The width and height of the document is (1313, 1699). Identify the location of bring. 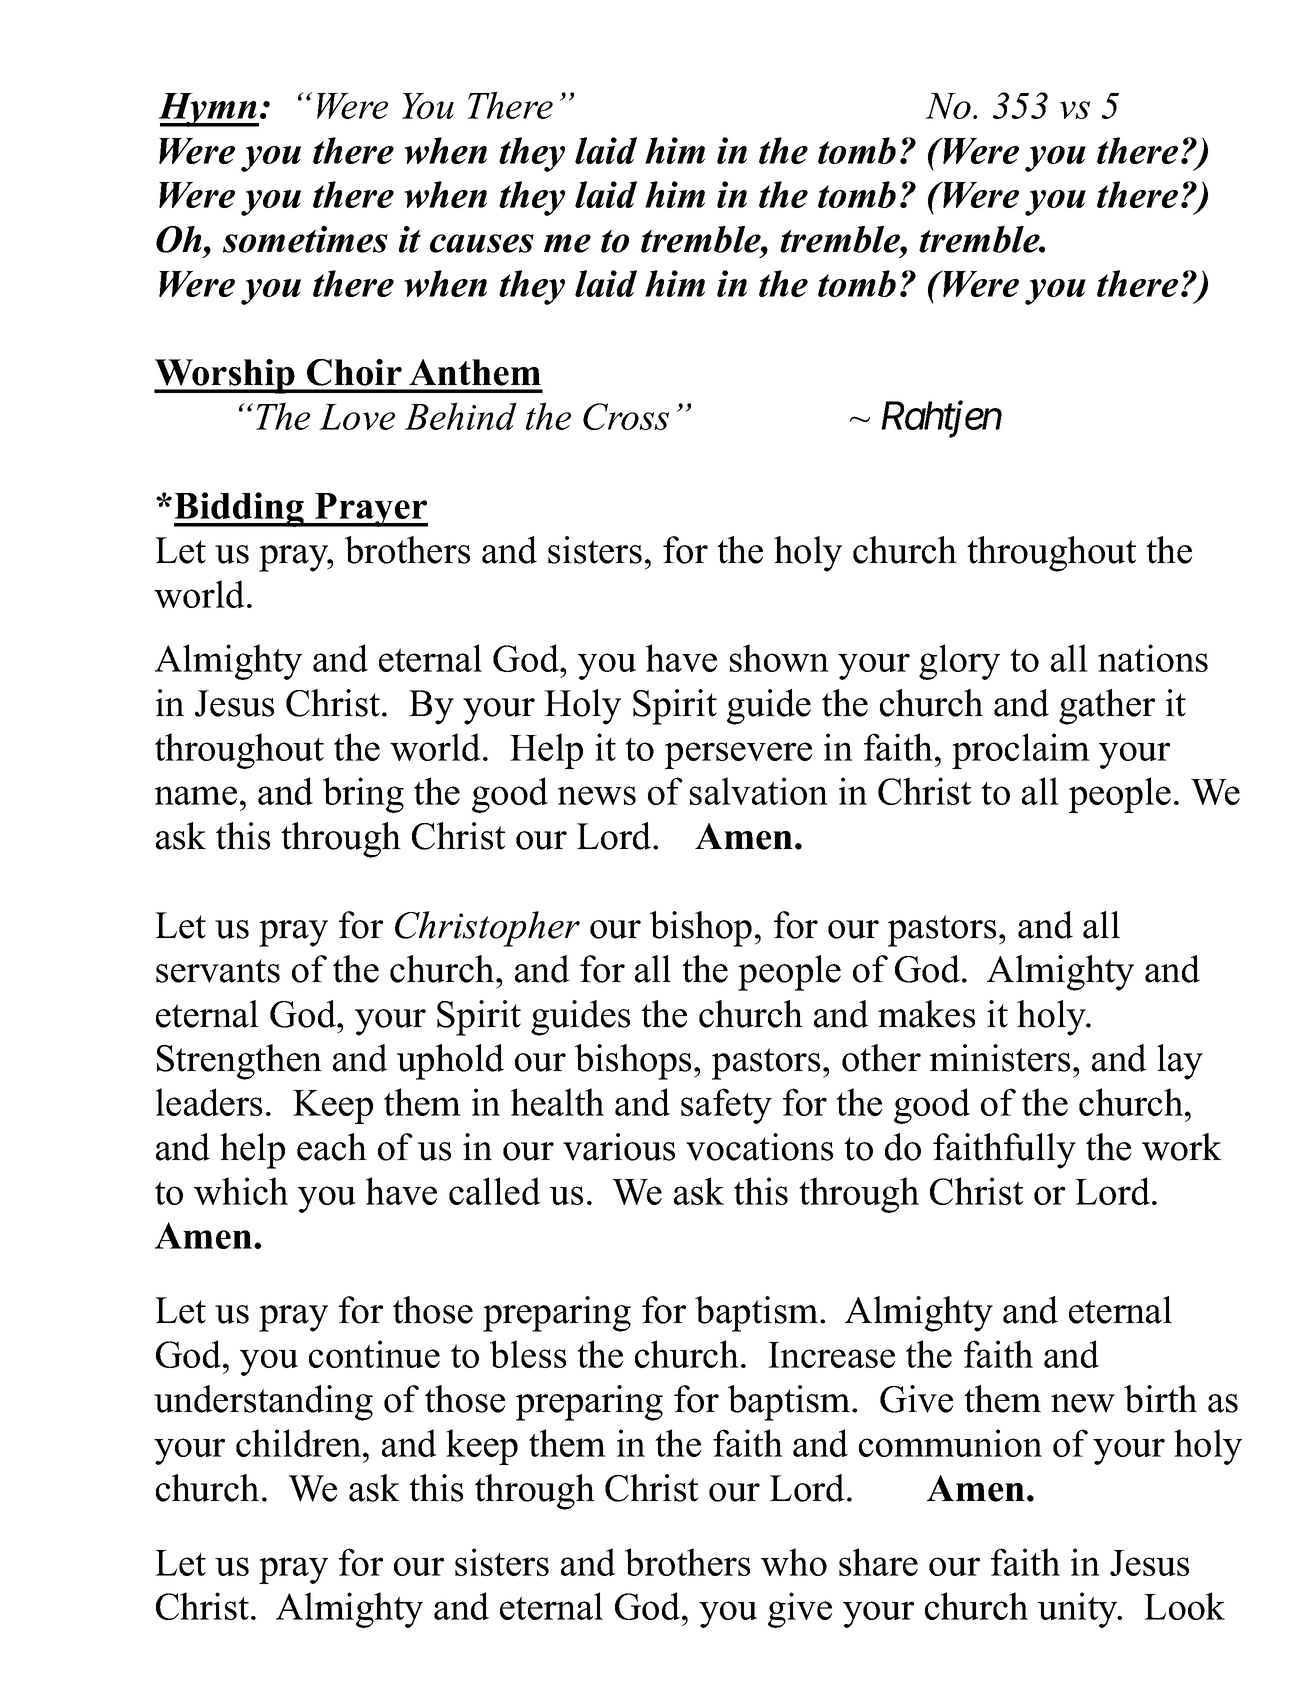
(363, 795).
